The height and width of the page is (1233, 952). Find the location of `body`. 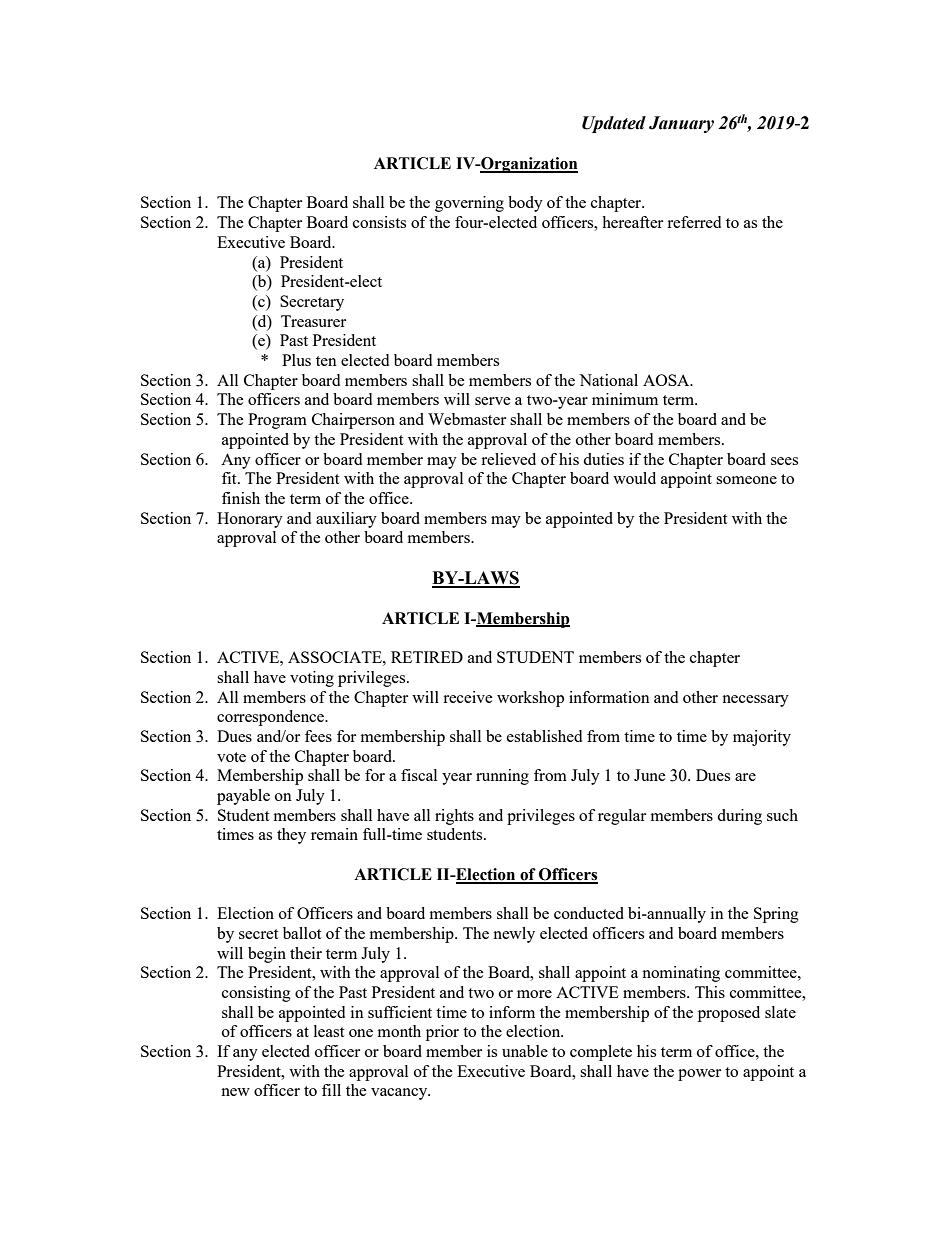

body is located at coordinates (525, 204).
